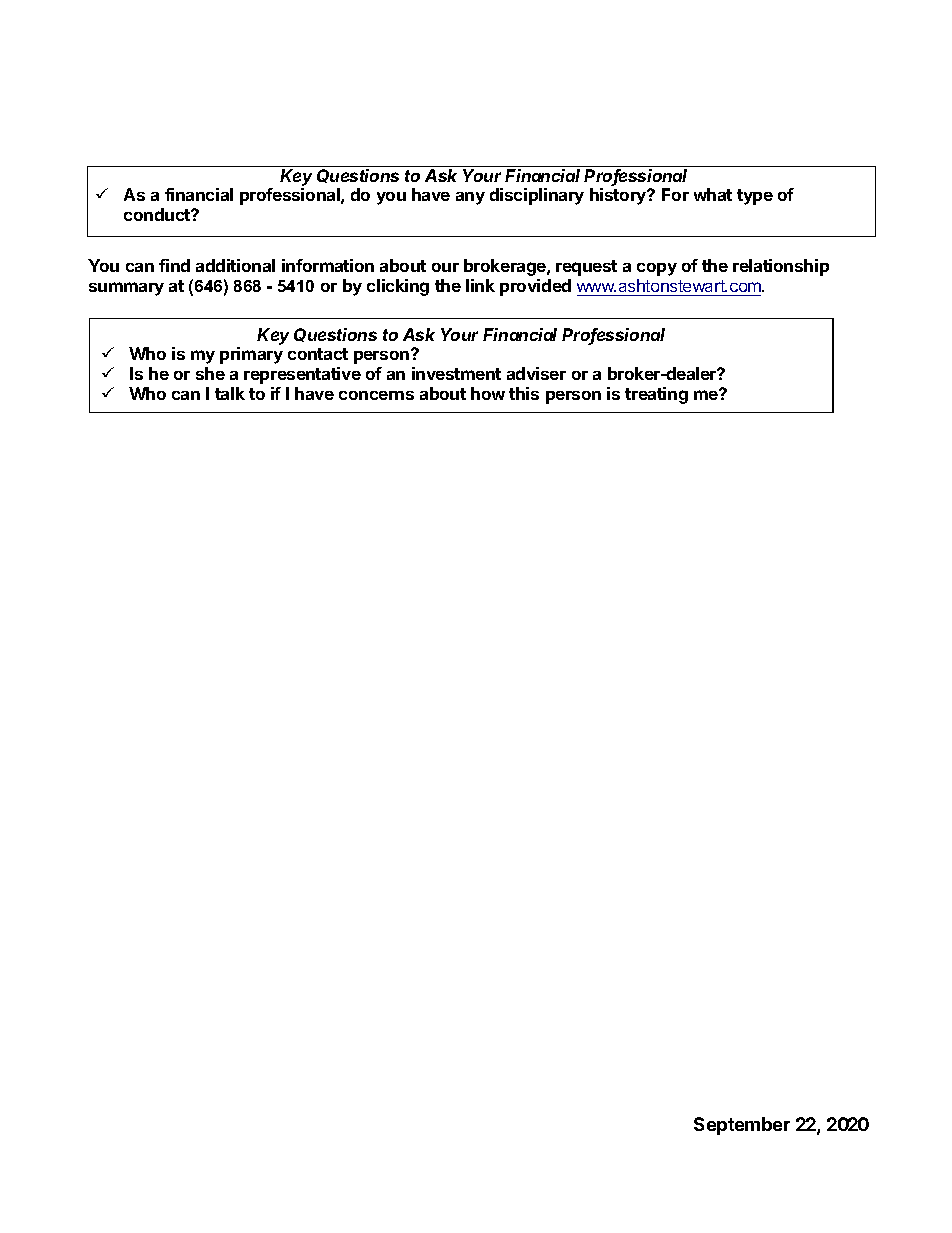  Describe the element at coordinates (456, 373) in the document. I see `investment` at that location.
